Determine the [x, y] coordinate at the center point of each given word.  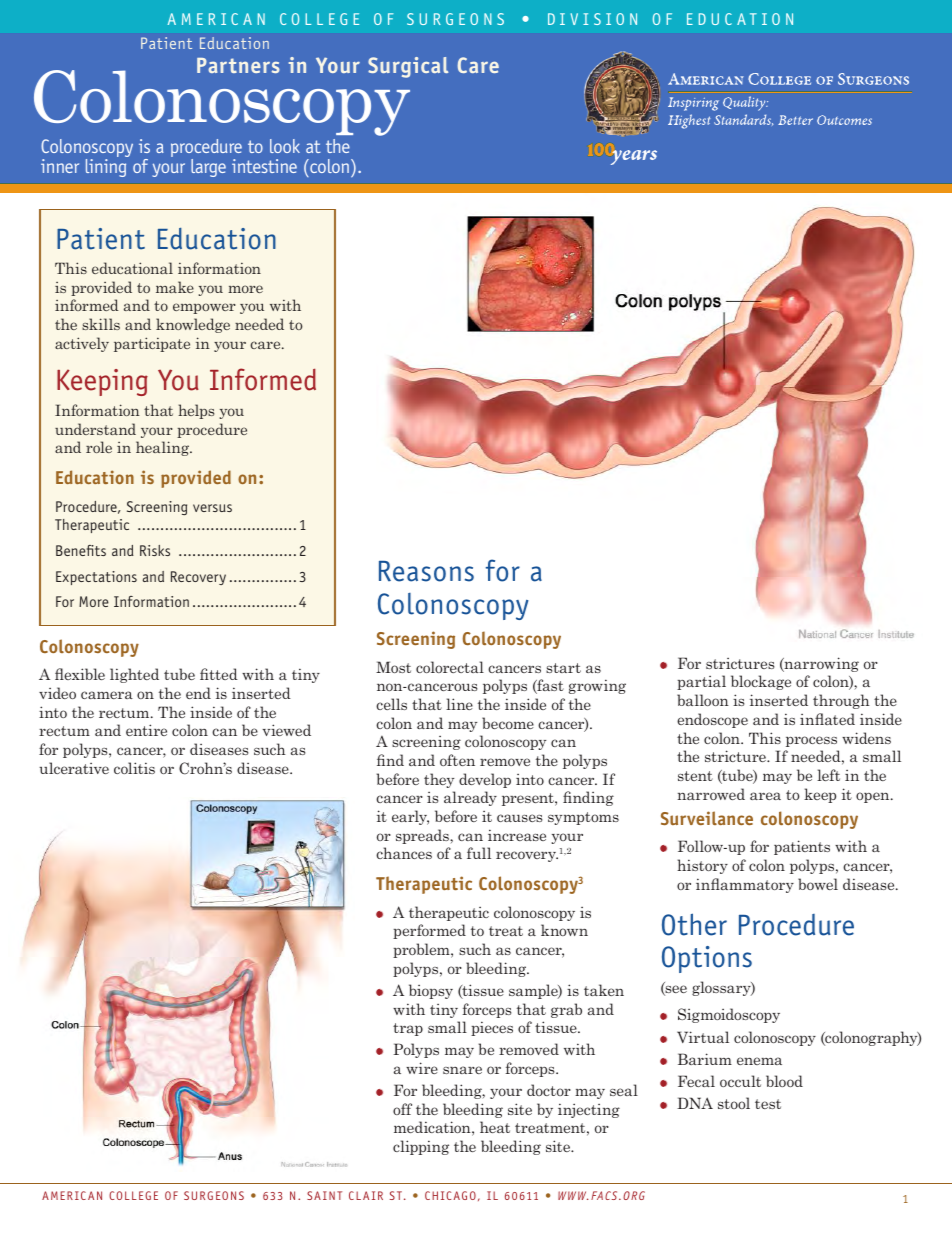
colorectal [450, 667]
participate [152, 344]
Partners [238, 65]
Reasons [426, 571]
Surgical [408, 67]
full [479, 853]
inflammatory [745, 885]
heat [495, 1127]
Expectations [96, 578]
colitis [134, 768]
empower [204, 308]
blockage [761, 682]
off [402, 1109]
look [285, 146]
